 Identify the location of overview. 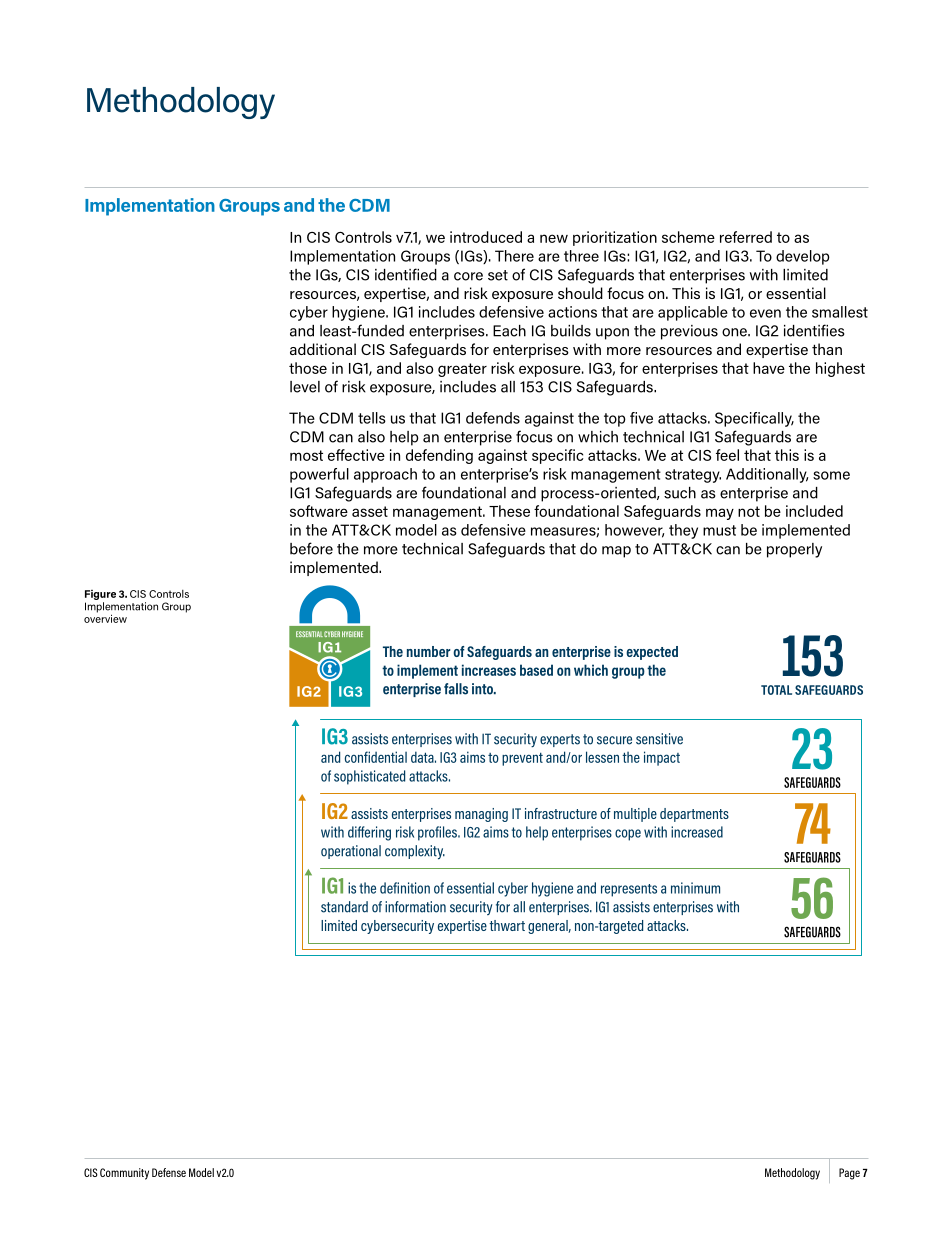
(105, 617).
